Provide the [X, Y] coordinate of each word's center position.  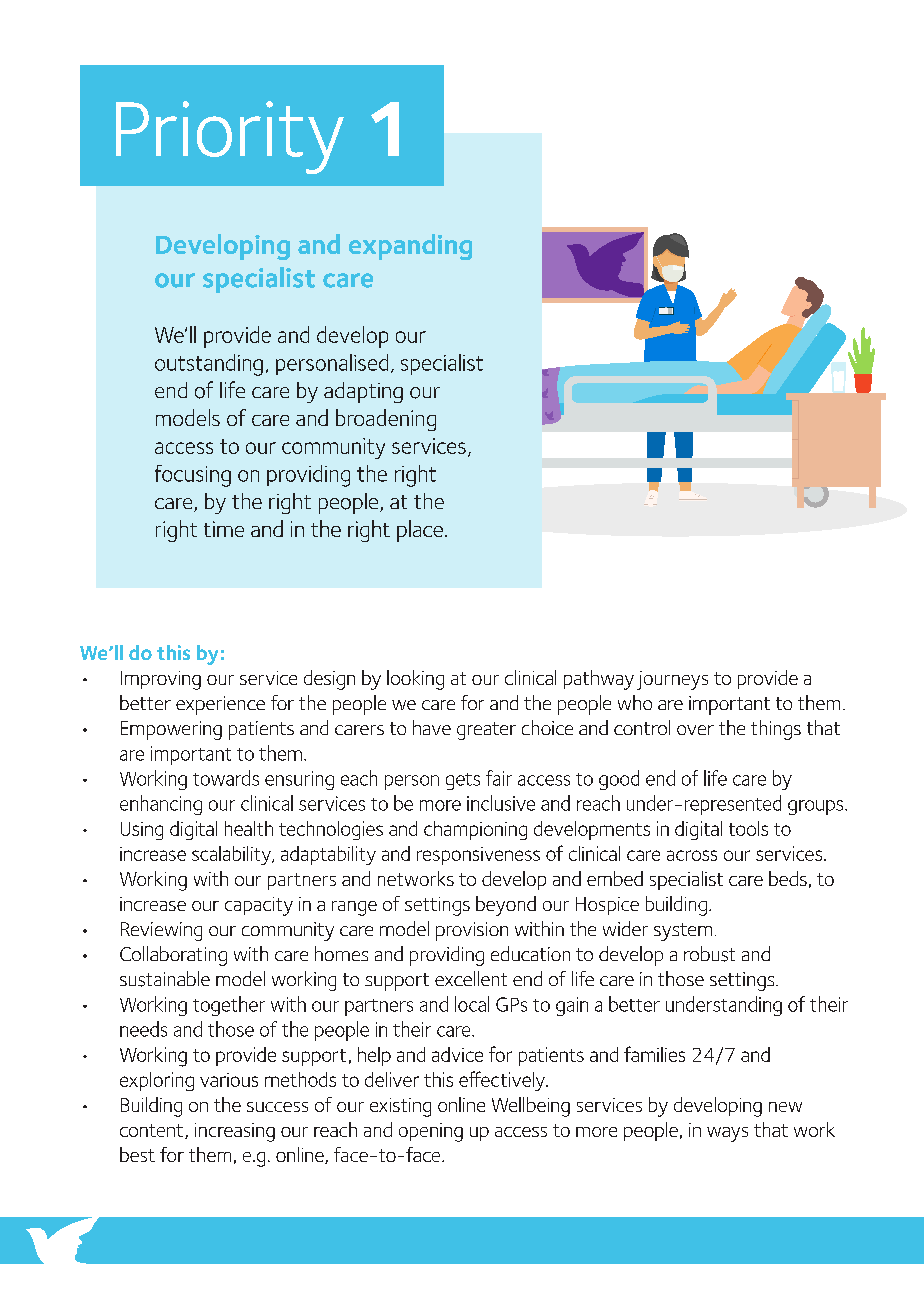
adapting [363, 392]
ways [727, 1134]
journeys [672, 680]
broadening [386, 420]
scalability [232, 855]
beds [788, 878]
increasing [235, 1132]
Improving [161, 680]
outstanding [209, 365]
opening [431, 1132]
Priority [230, 137]
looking [415, 680]
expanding [410, 247]
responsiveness [478, 856]
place [420, 531]
